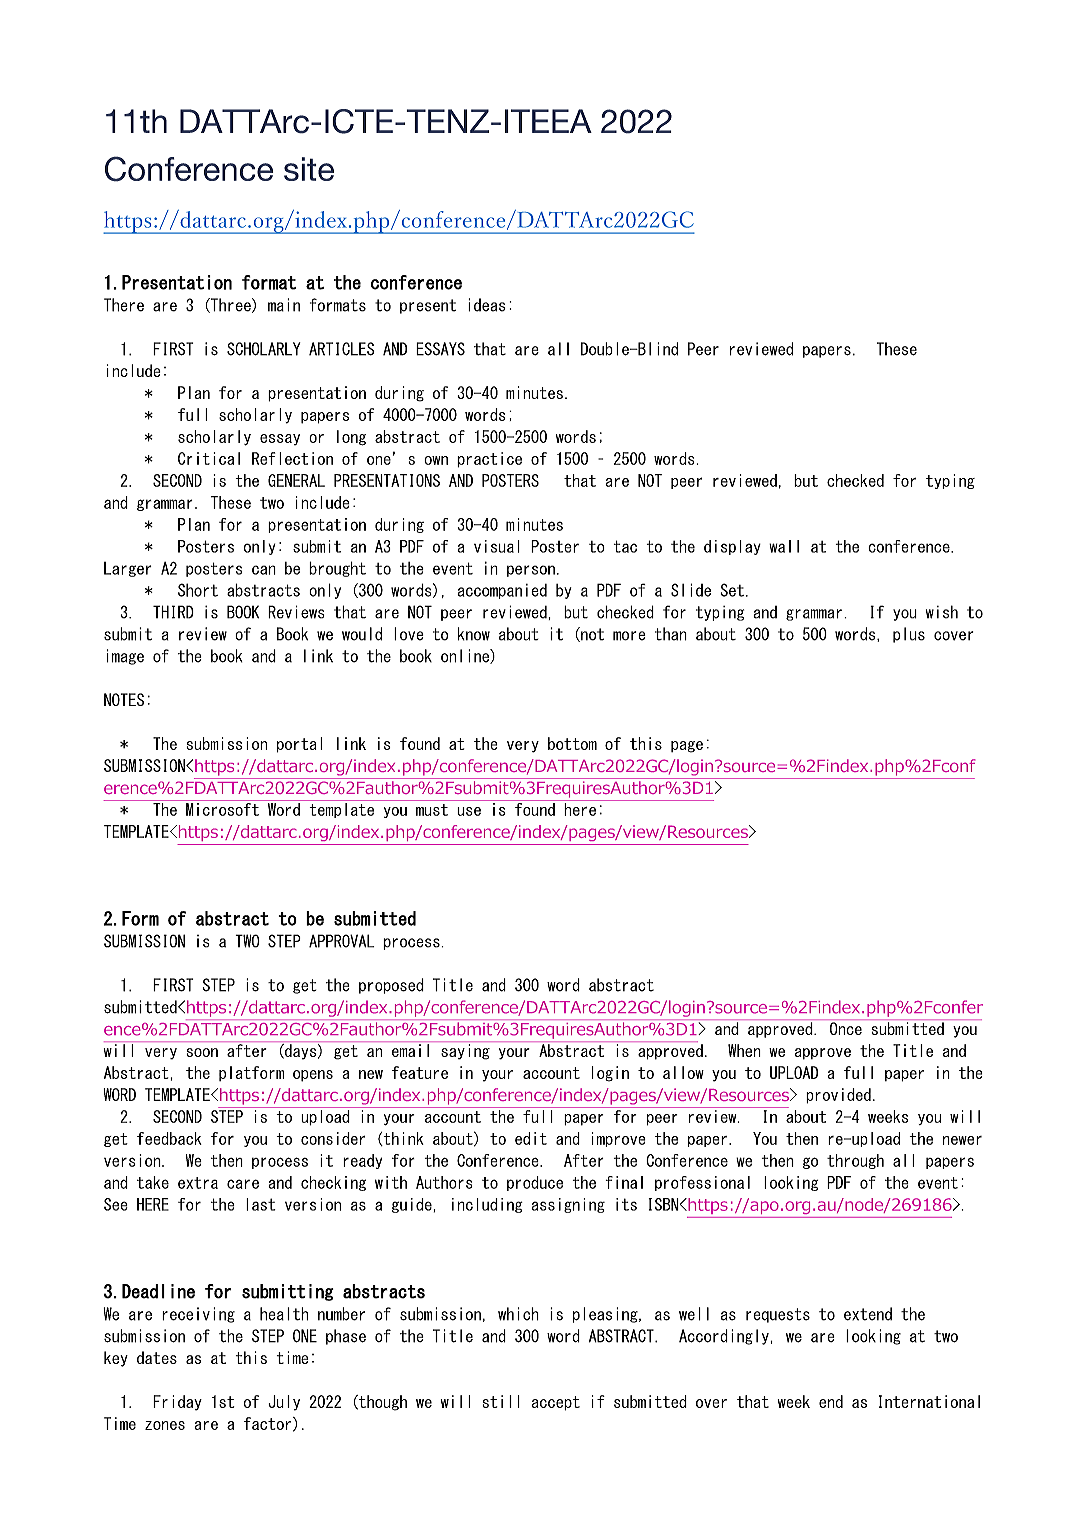 The height and width of the screenshot is (1539, 1087). Describe the element at coordinates (209, 458) in the screenshot. I see `Critical` at that location.
